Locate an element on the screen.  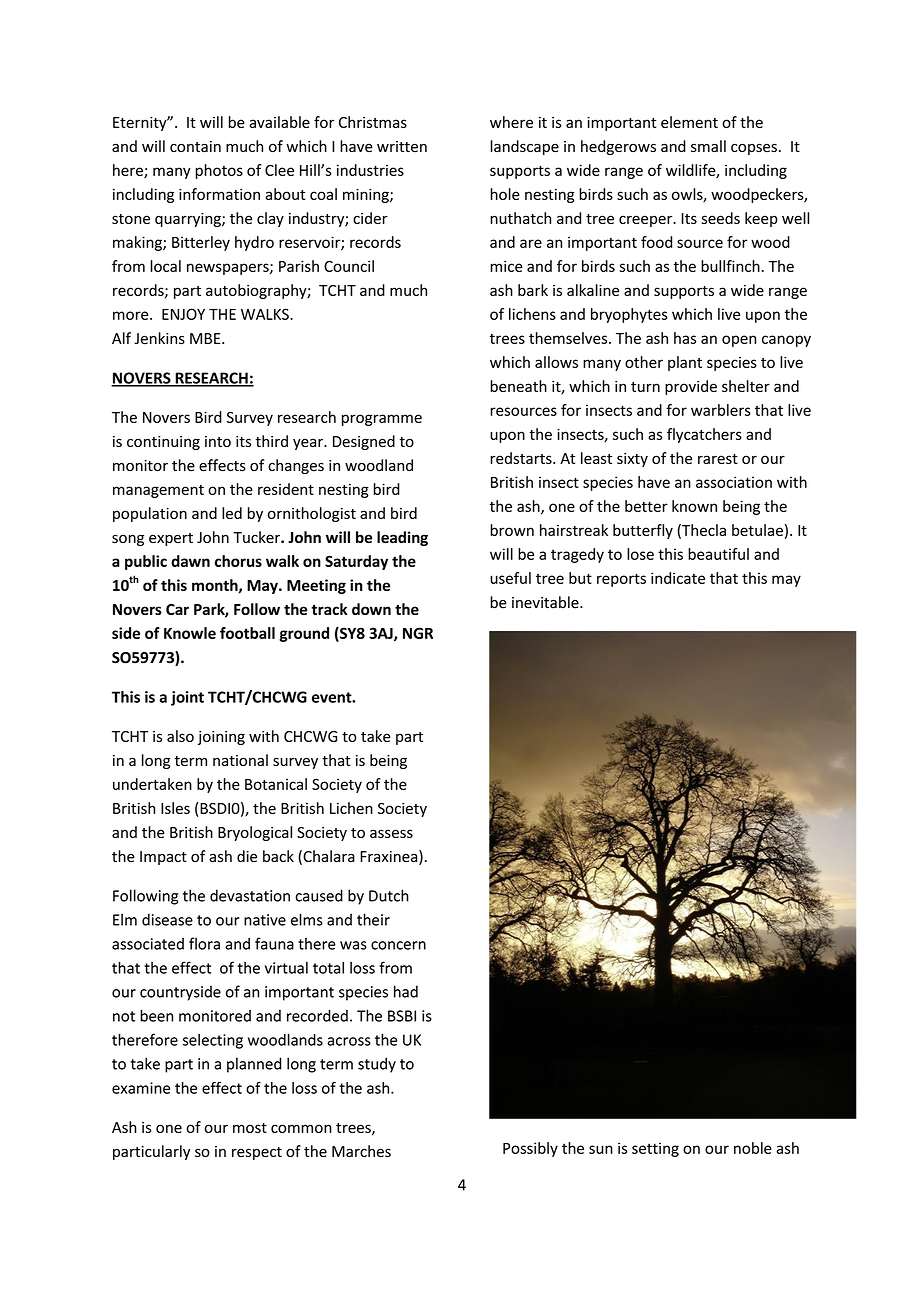
contain is located at coordinates (195, 146).
